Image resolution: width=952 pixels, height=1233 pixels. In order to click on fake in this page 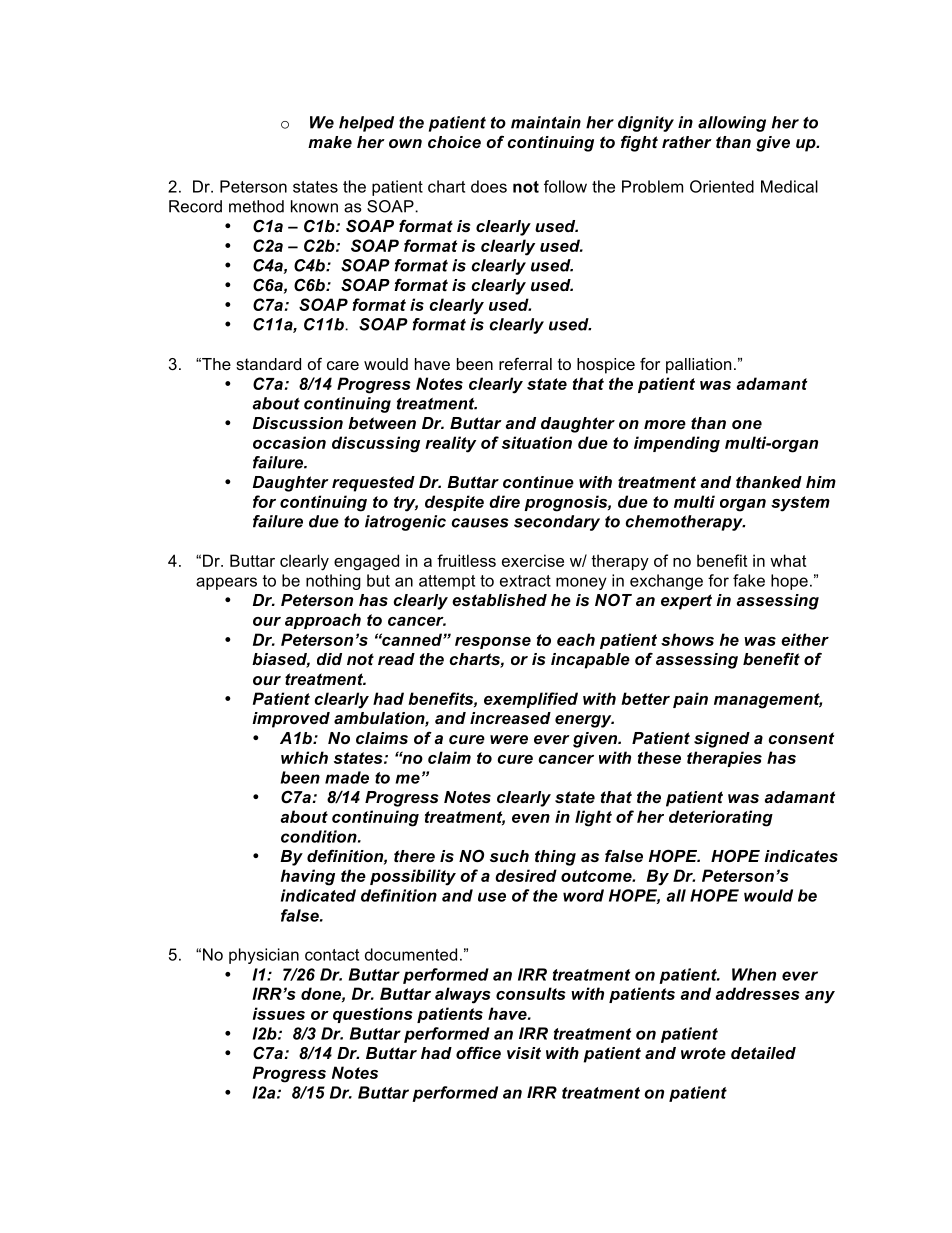, I will do `click(749, 580)`.
